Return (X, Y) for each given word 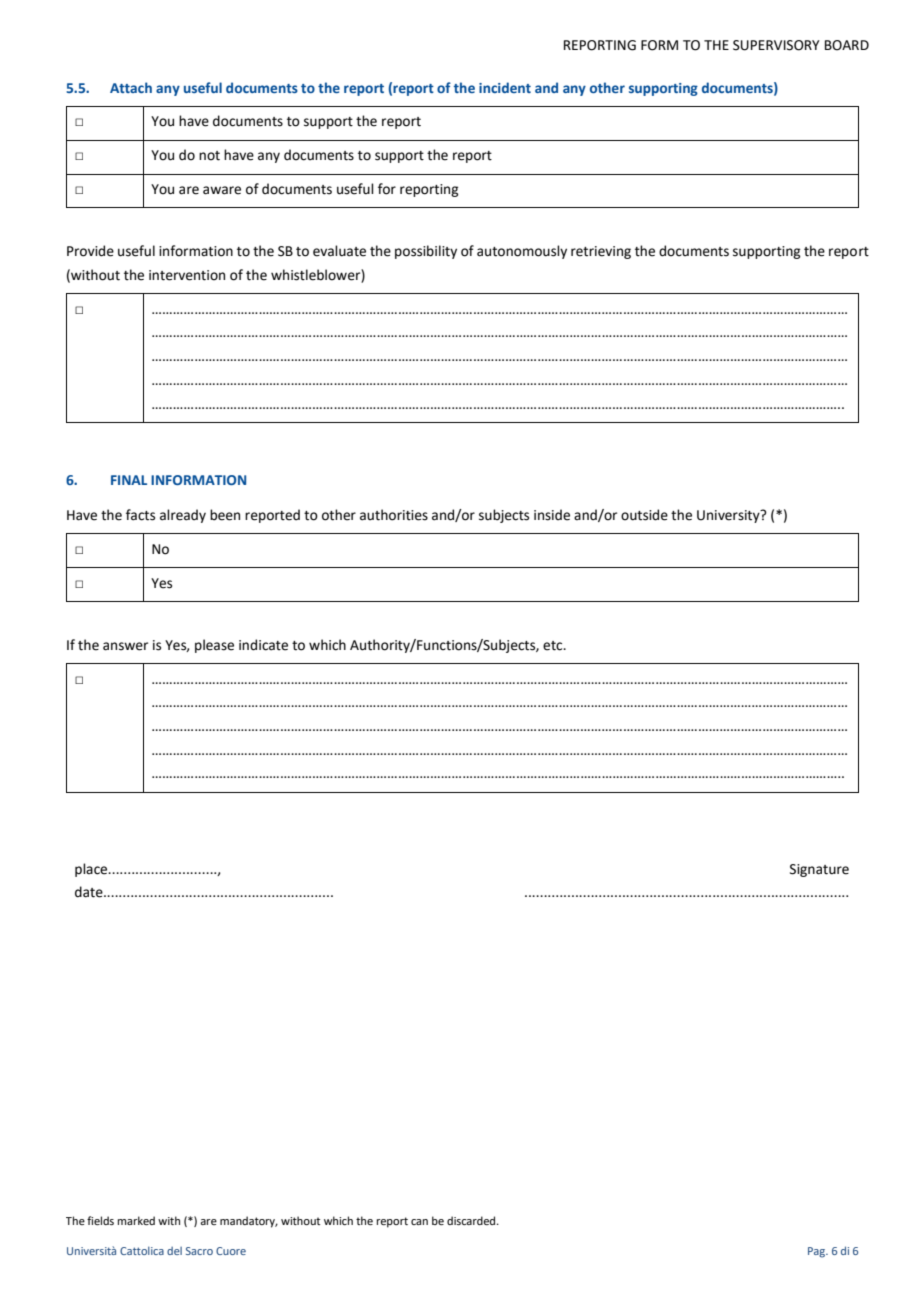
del (174, 1251)
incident (505, 87)
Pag (818, 1252)
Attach (131, 87)
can (419, 1222)
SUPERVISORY (776, 45)
